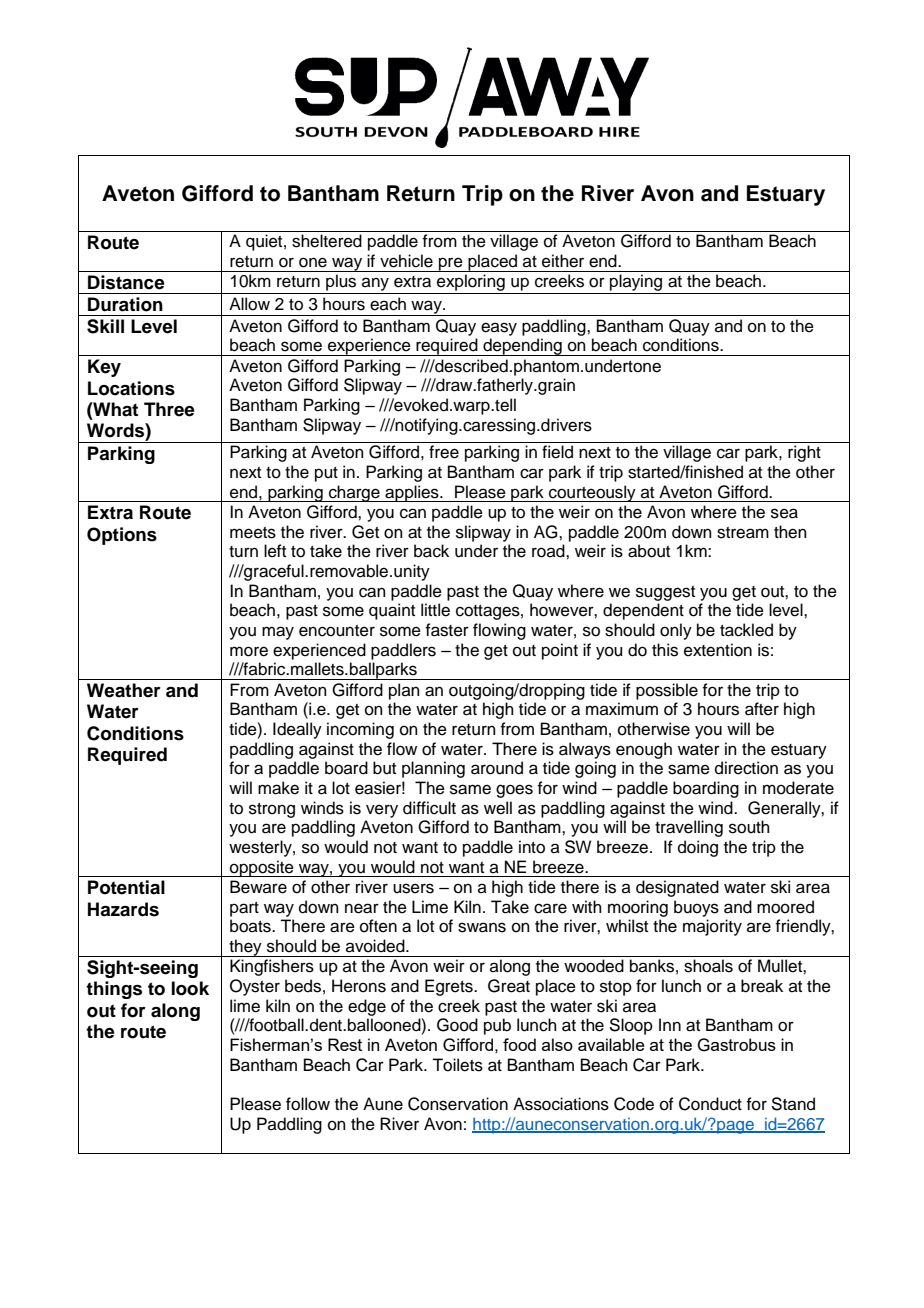 The width and height of the screenshot is (924, 1308). What do you see at coordinates (451, 264) in the screenshot?
I see `pre` at bounding box center [451, 264].
